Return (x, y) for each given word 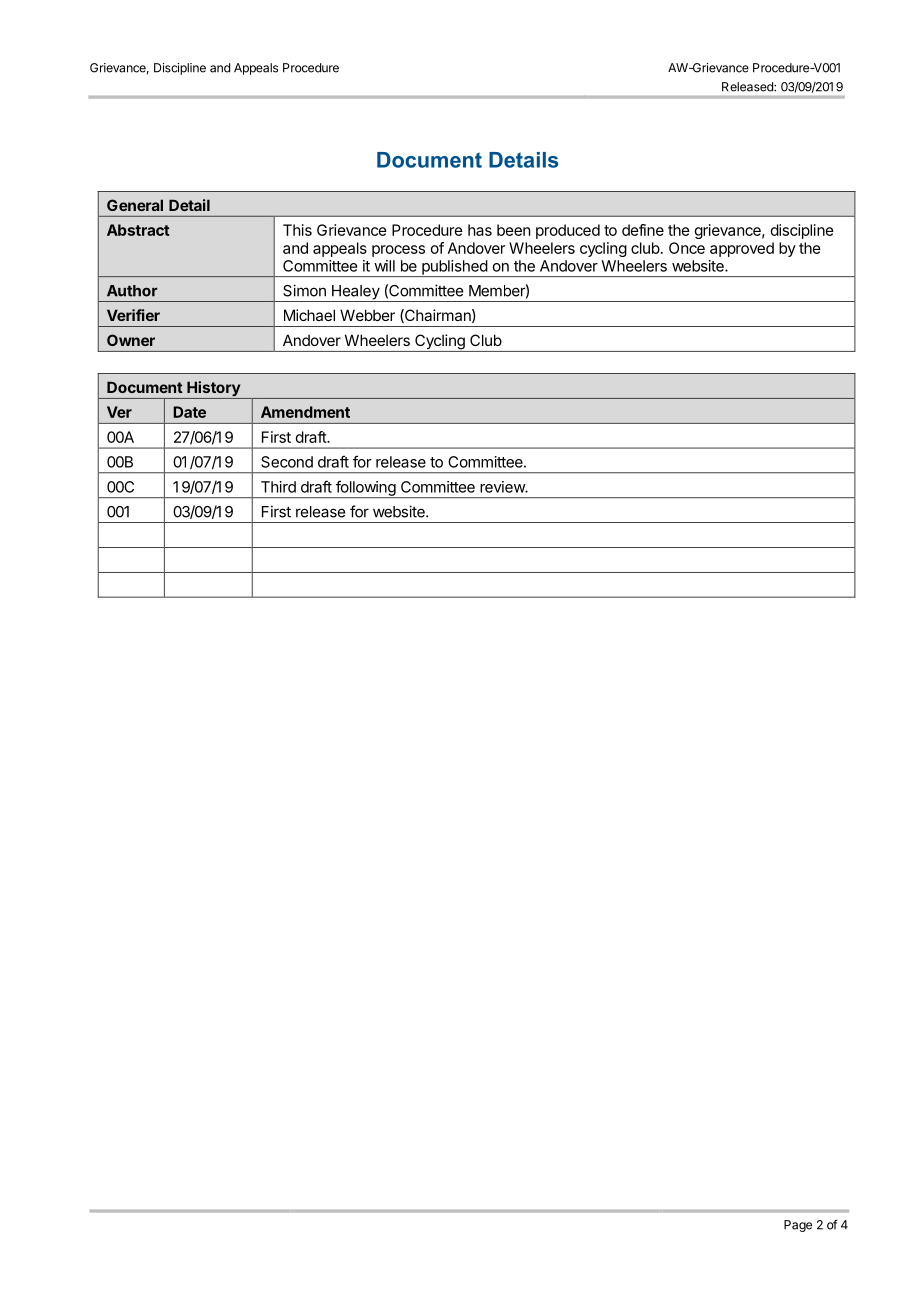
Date (189, 412)
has (480, 230)
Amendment (305, 412)
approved (742, 249)
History (213, 390)
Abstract (138, 230)
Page (798, 1226)
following (365, 489)
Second (287, 462)
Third (278, 487)
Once (687, 248)
